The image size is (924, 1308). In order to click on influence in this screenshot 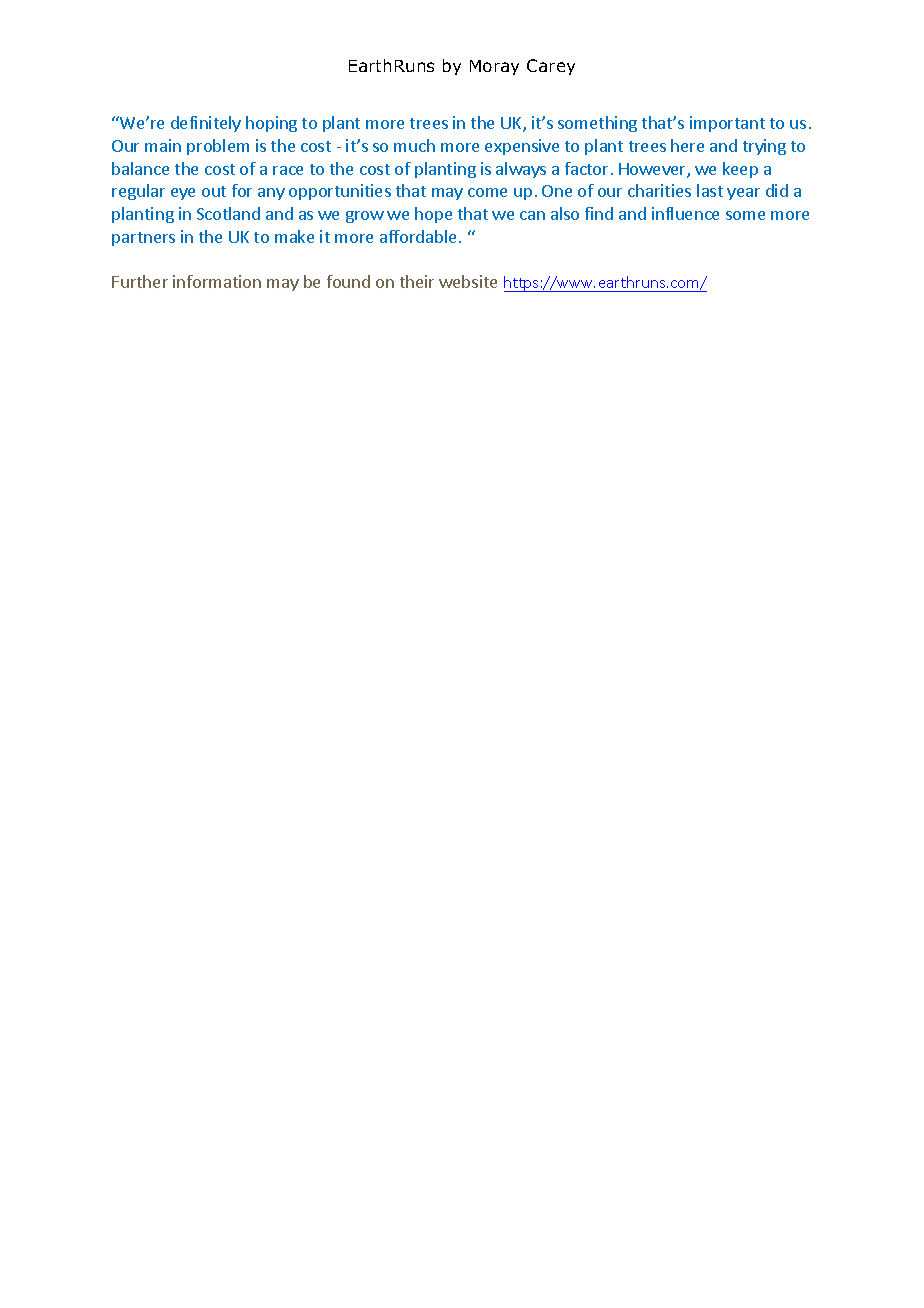, I will do `click(685, 213)`.
